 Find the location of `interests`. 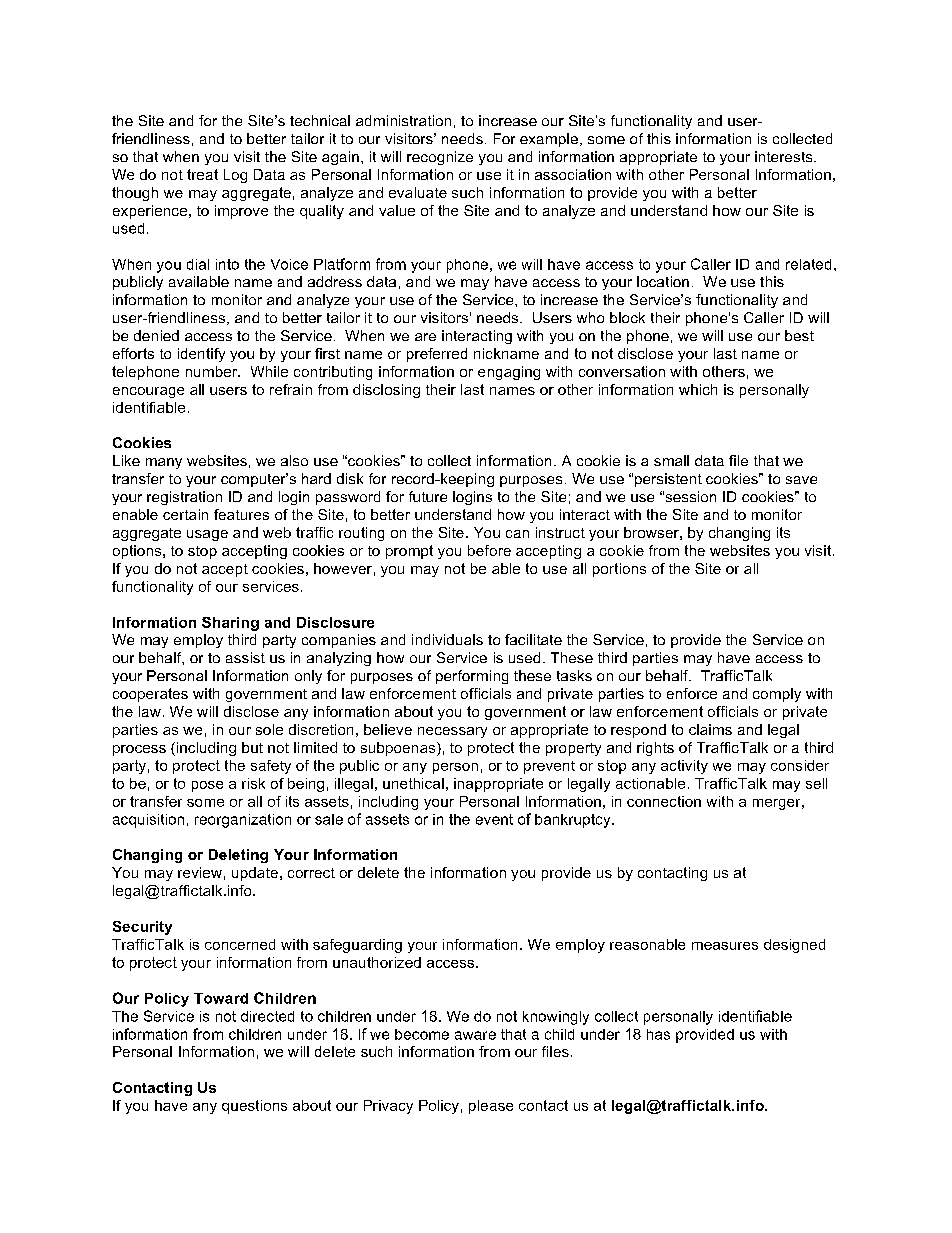

interests is located at coordinates (785, 156).
